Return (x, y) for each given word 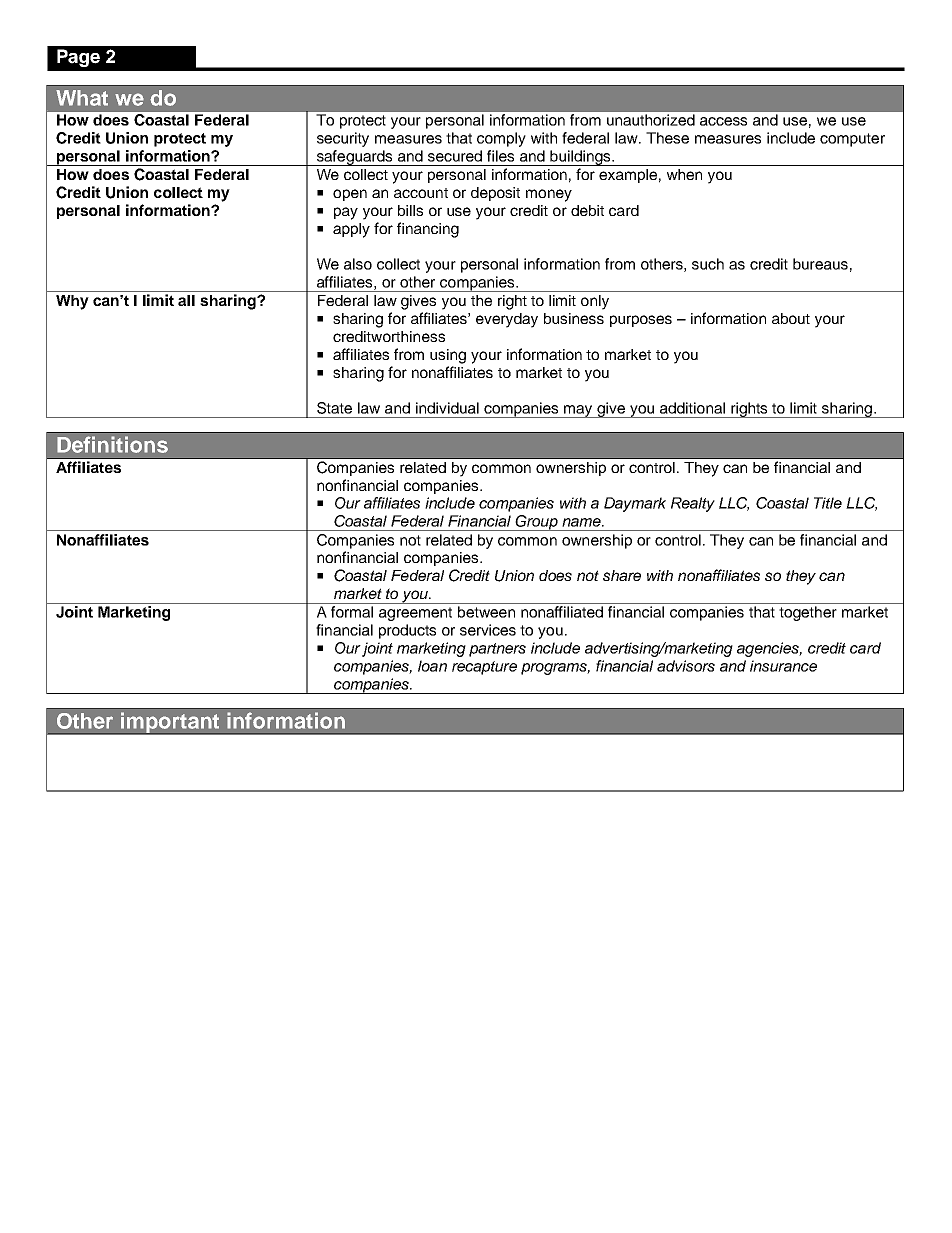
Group (536, 523)
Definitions (112, 444)
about (791, 318)
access (723, 121)
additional (692, 408)
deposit (495, 194)
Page (78, 58)
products (407, 631)
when (684, 174)
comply (501, 139)
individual (447, 408)
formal (352, 612)
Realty (693, 504)
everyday (507, 320)
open (350, 195)
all (186, 300)
